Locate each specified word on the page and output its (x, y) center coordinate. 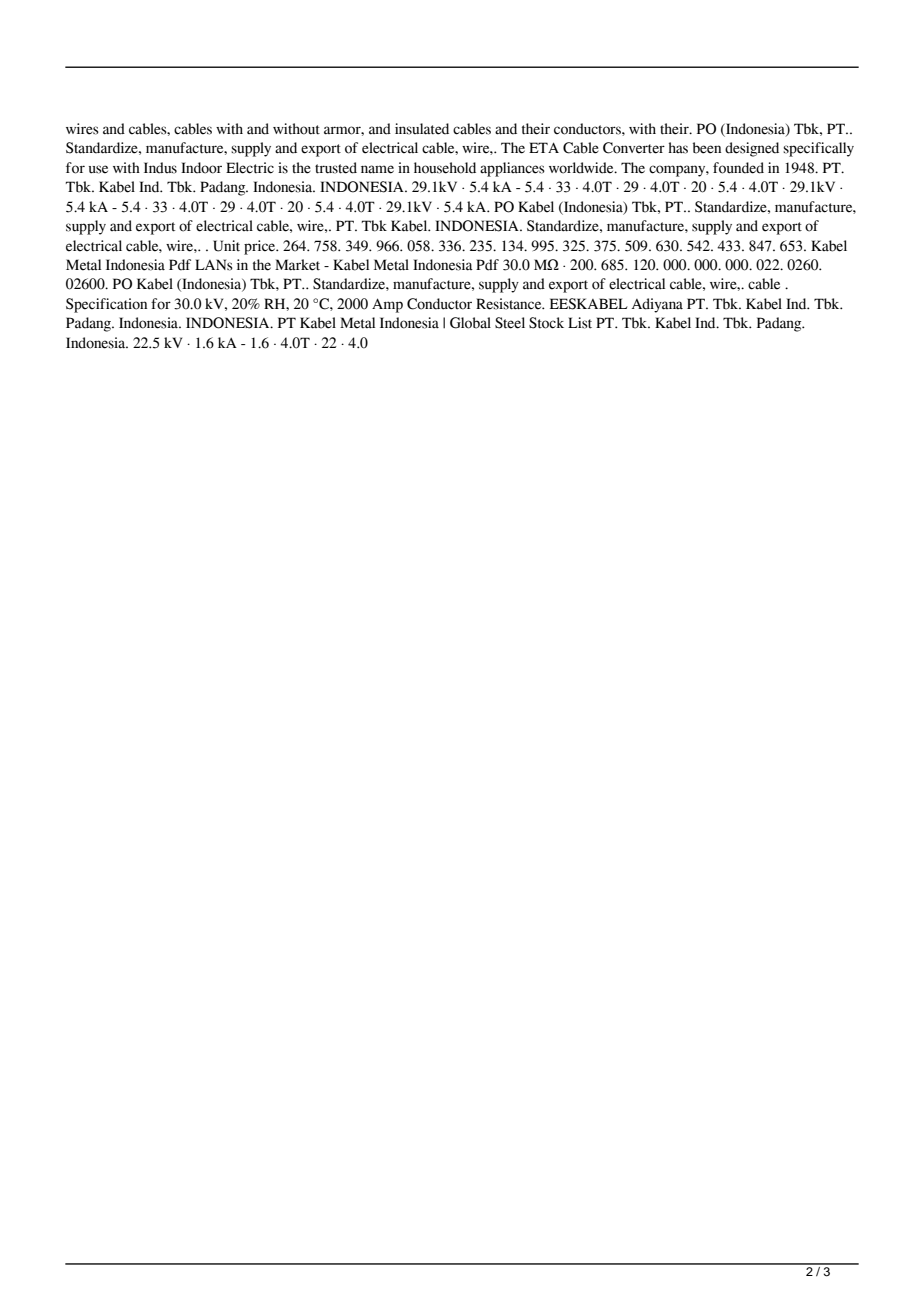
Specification (106, 305)
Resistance (510, 304)
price (261, 247)
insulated (422, 129)
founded (738, 168)
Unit (226, 246)
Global (470, 323)
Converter (634, 148)
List (580, 323)
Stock (546, 323)
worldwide (582, 168)
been (707, 148)
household (445, 168)
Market (297, 265)
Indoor (201, 168)
